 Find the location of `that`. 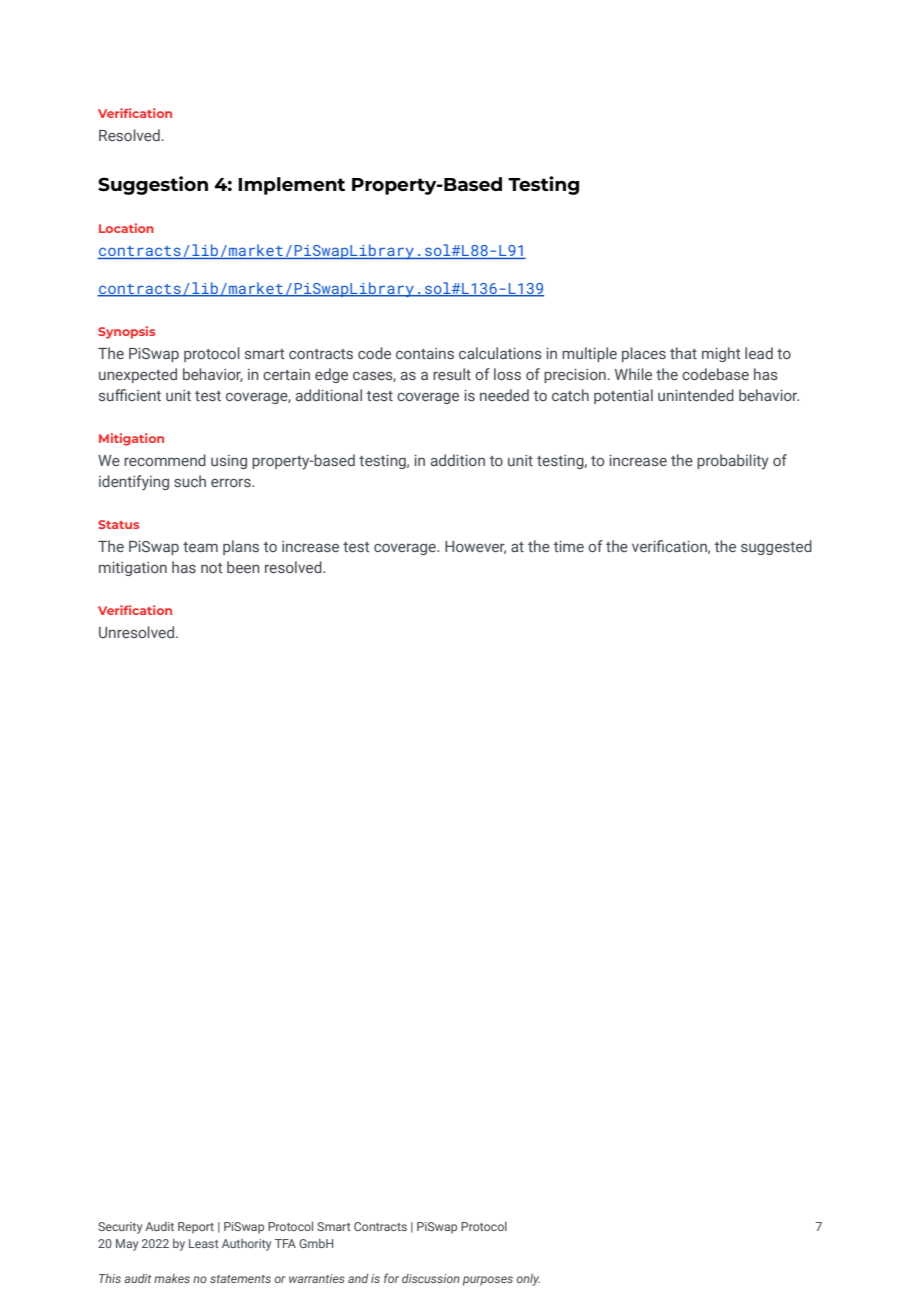

that is located at coordinates (683, 353).
